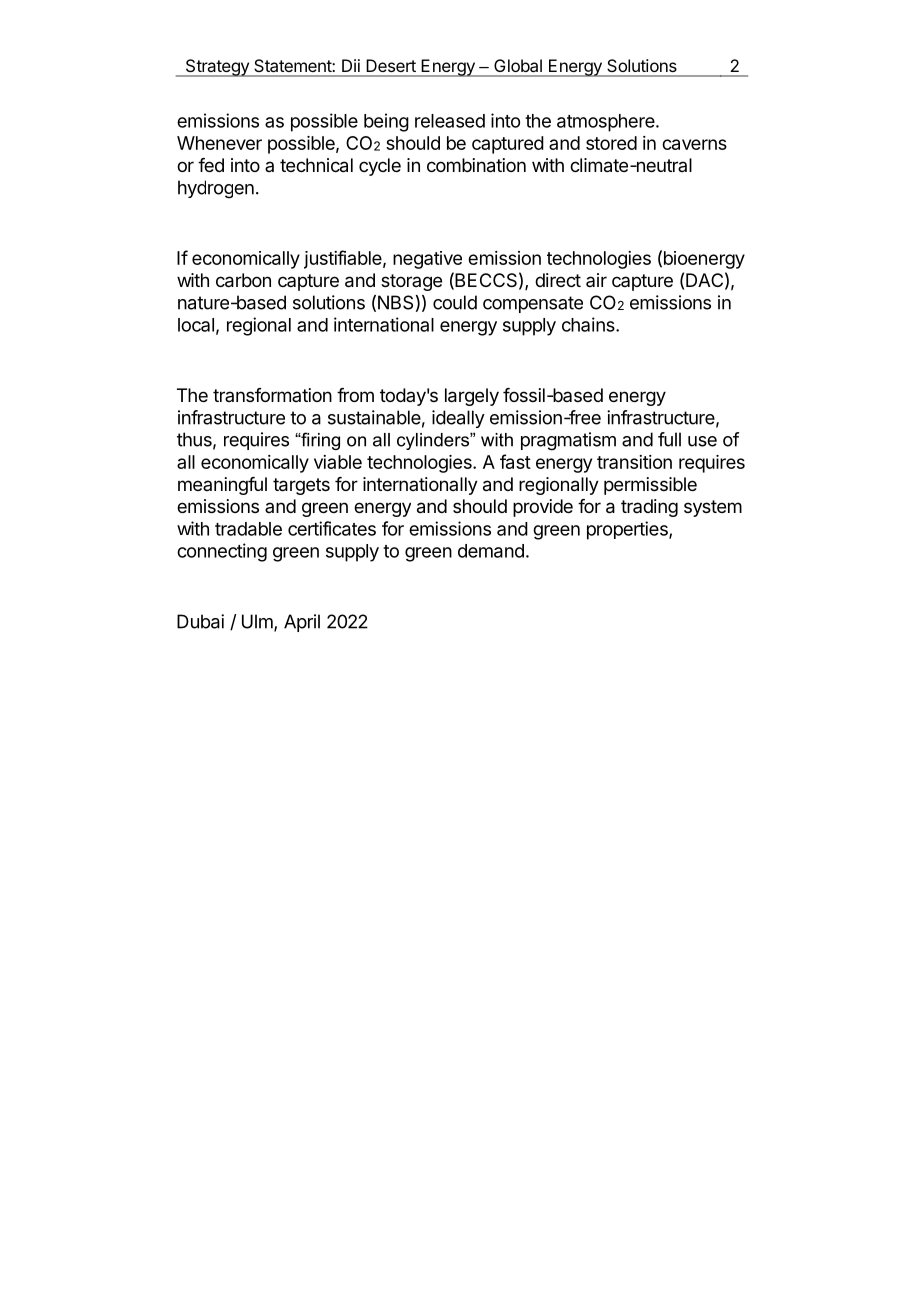 This image has height=1307, width=924. I want to click on Desert, so click(391, 65).
